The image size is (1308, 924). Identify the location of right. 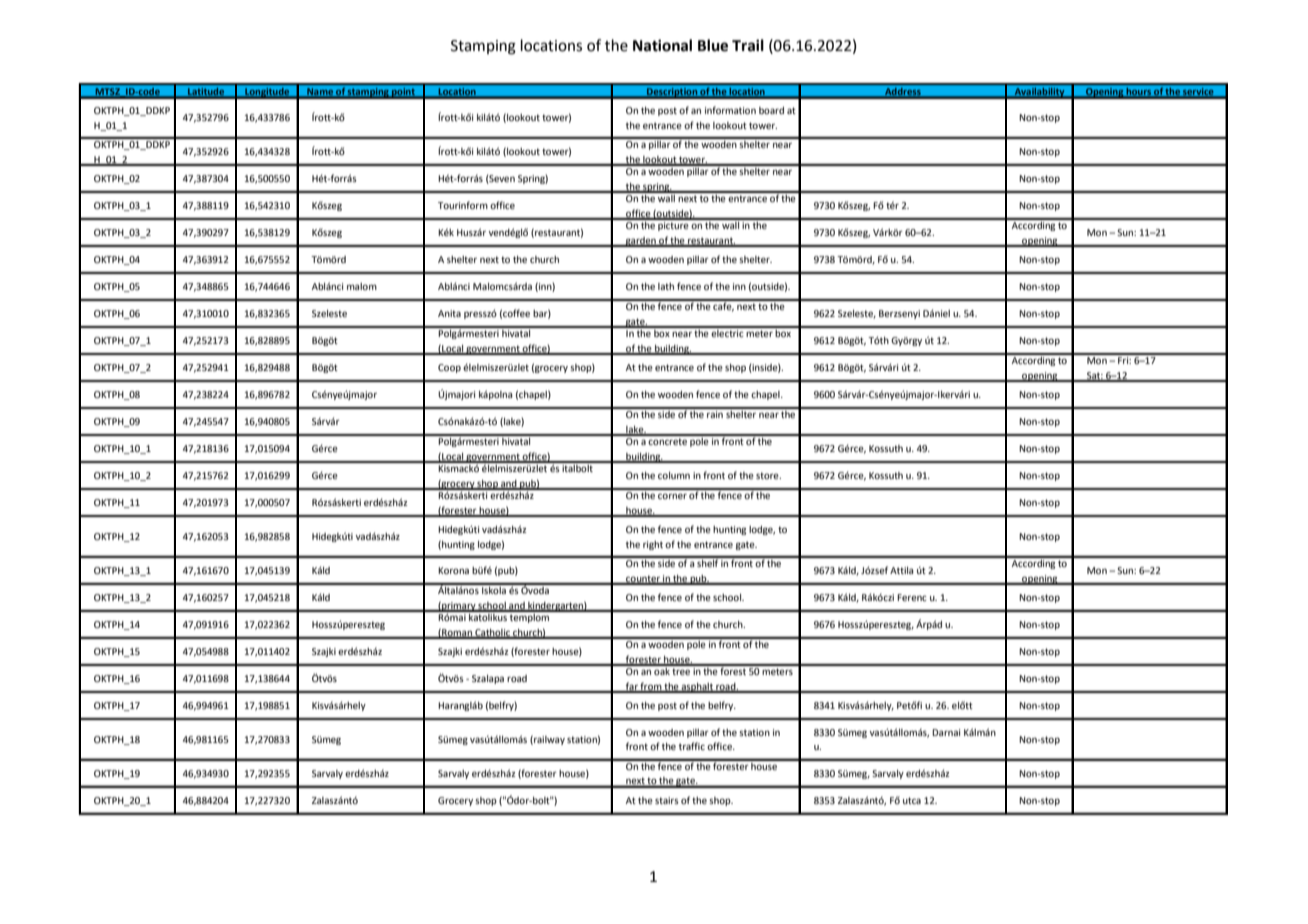
(653, 545).
